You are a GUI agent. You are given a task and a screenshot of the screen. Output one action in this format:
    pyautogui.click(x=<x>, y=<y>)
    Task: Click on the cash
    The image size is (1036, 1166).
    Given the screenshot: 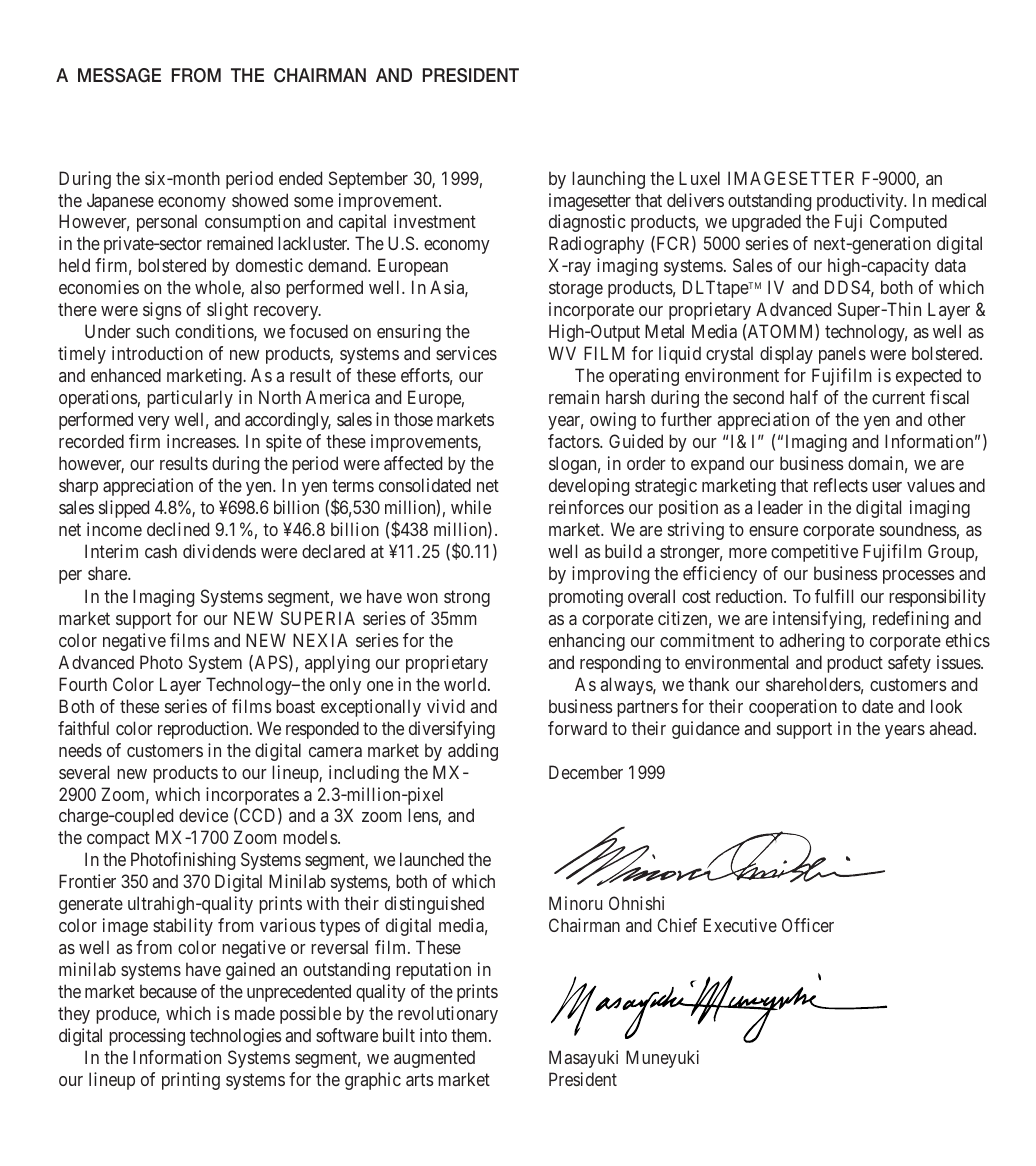 What is the action you would take?
    pyautogui.click(x=161, y=551)
